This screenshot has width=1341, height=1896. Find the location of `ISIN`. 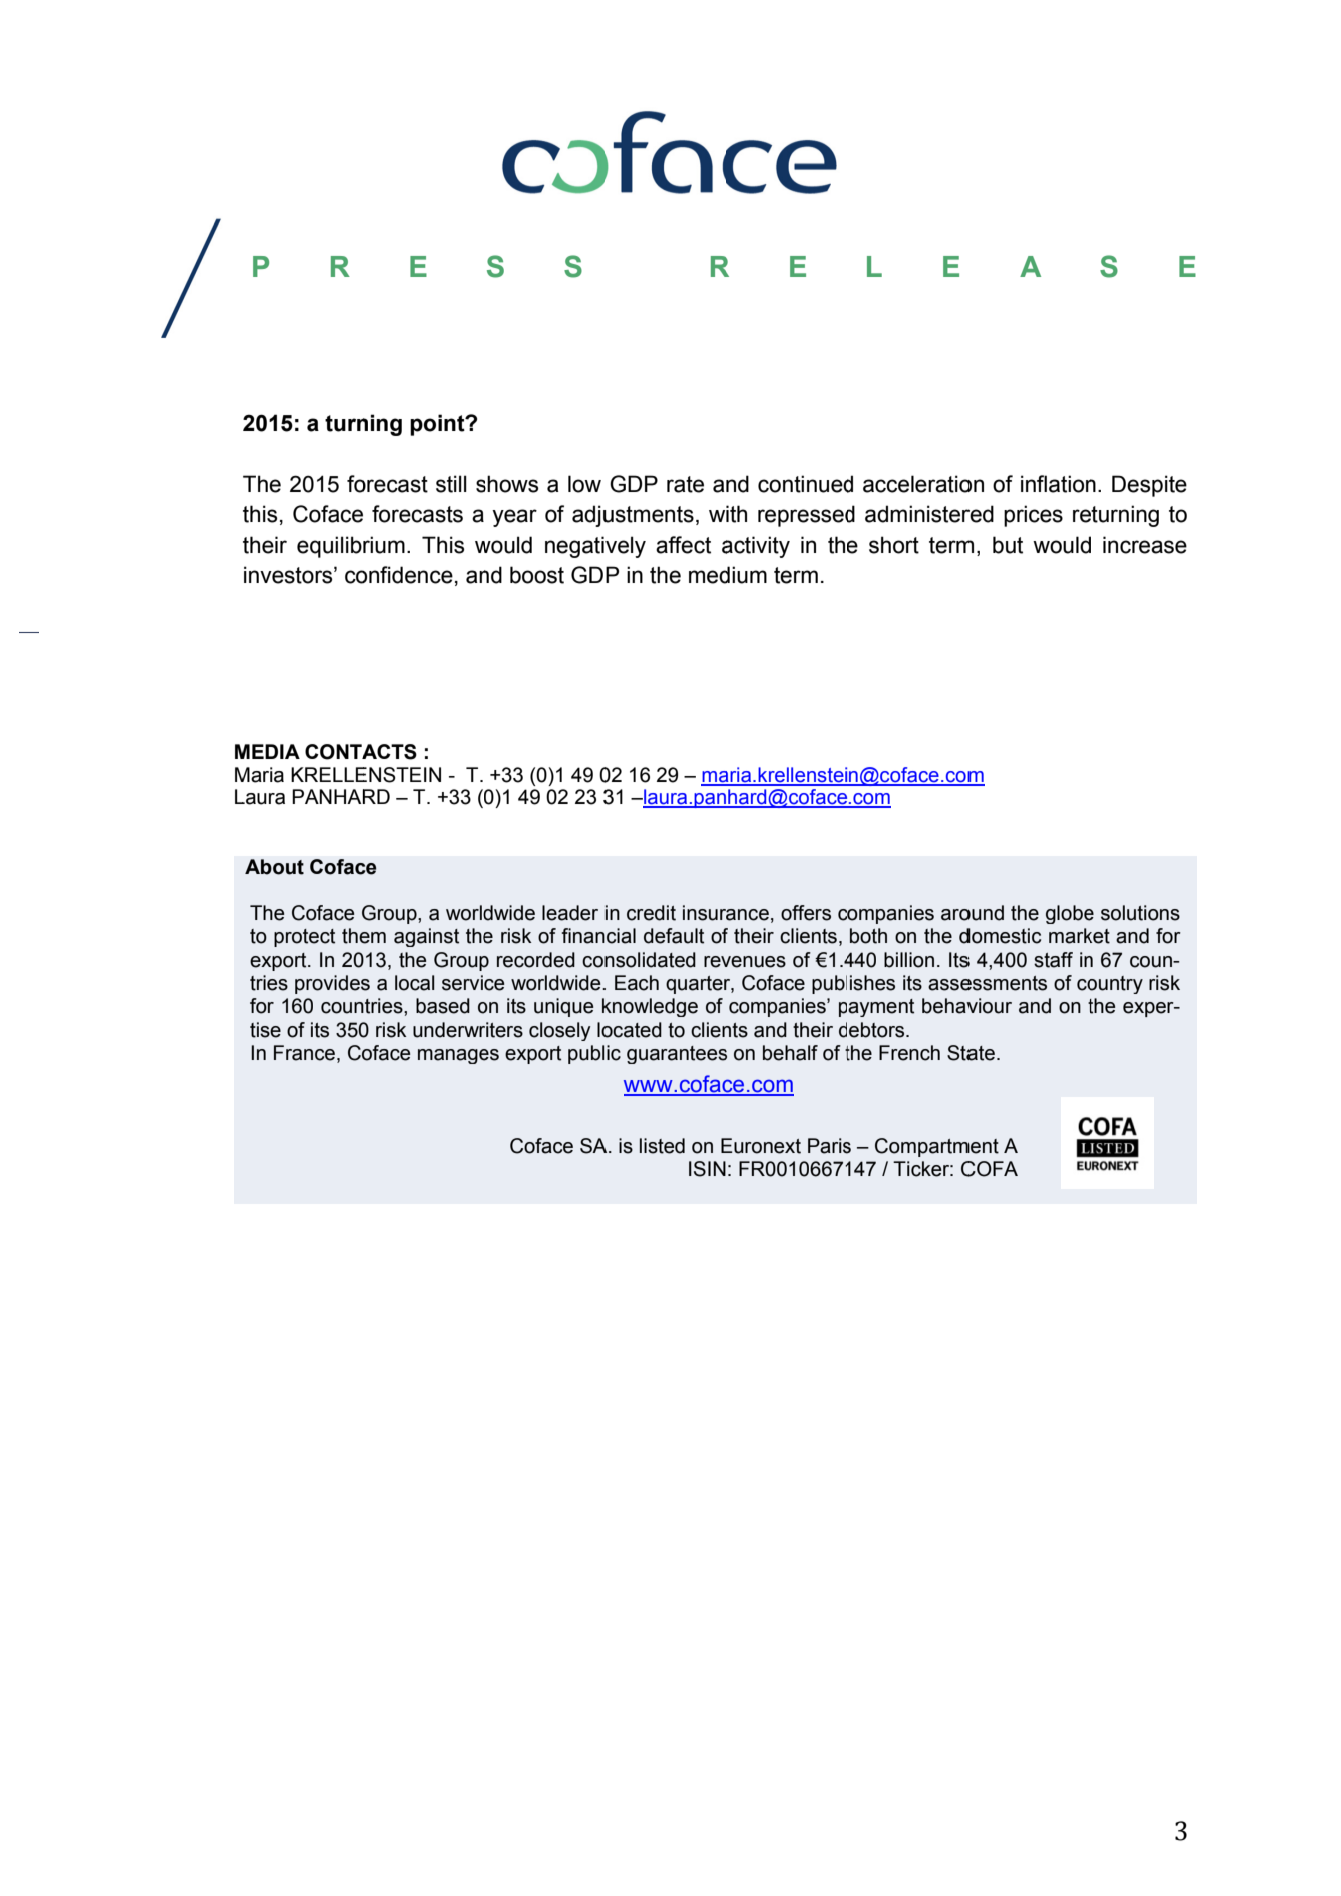

ISIN is located at coordinates (707, 1169).
